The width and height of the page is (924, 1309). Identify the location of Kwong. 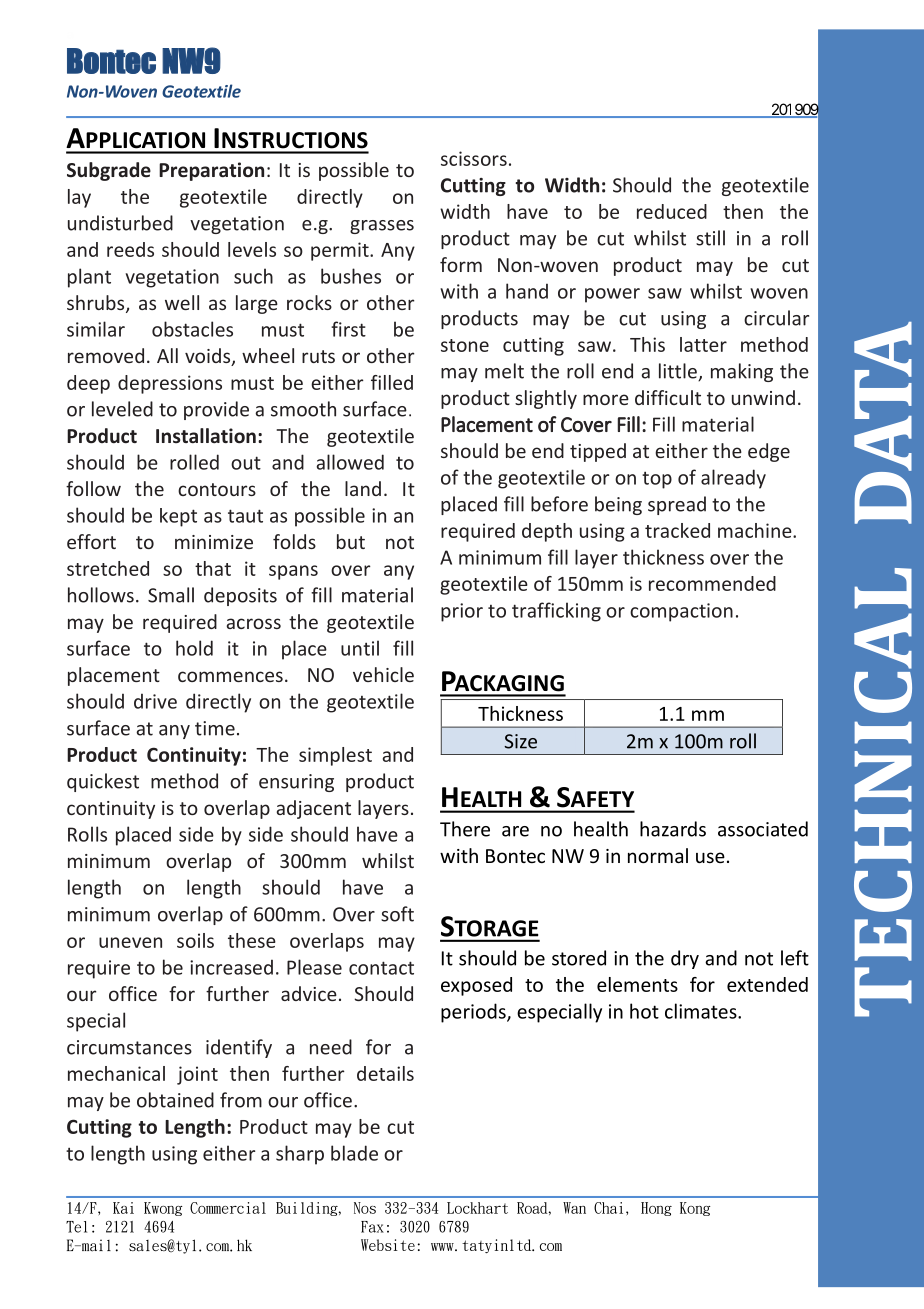
(163, 1209).
